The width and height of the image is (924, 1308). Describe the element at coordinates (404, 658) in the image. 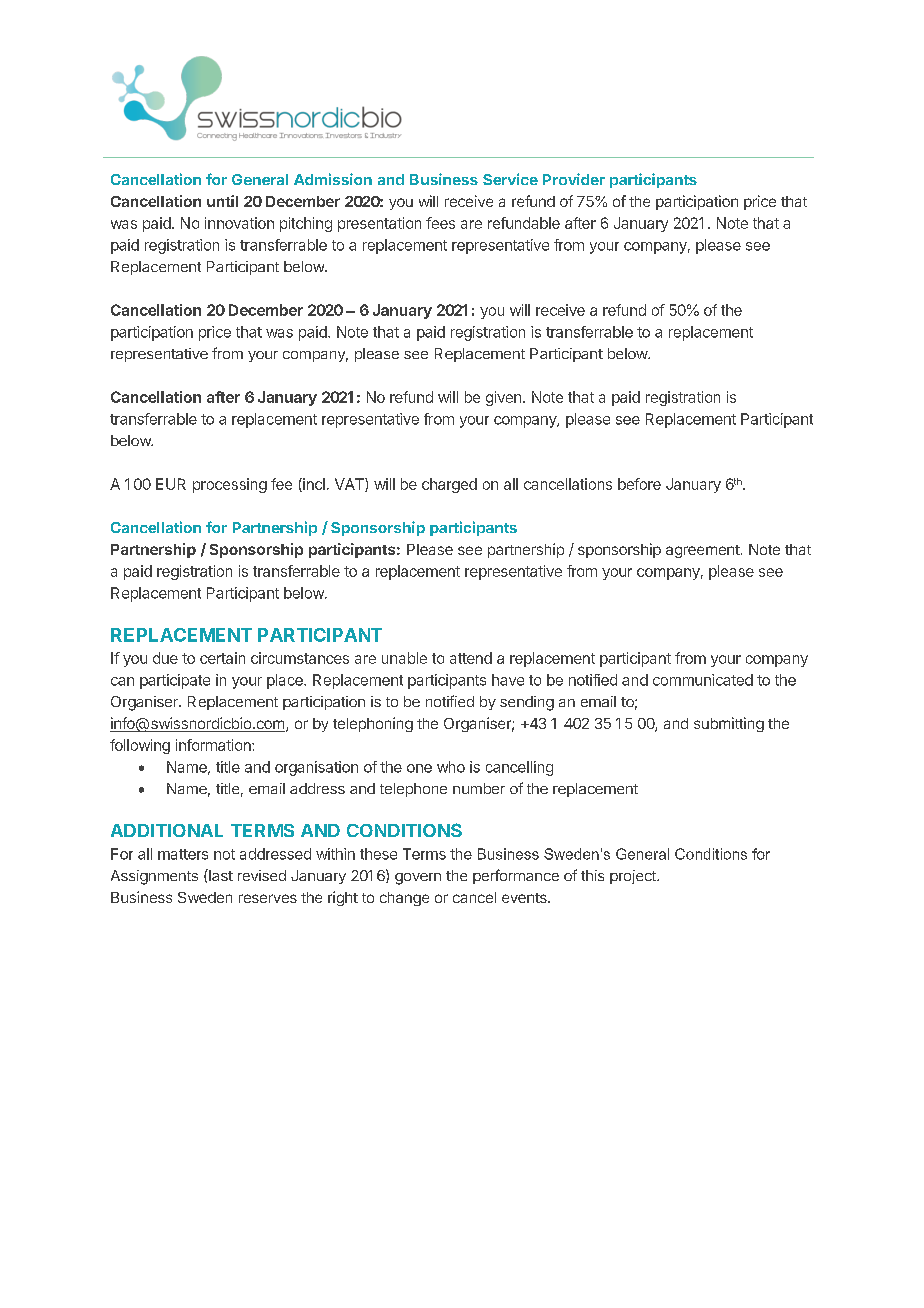

I see `unable` at that location.
